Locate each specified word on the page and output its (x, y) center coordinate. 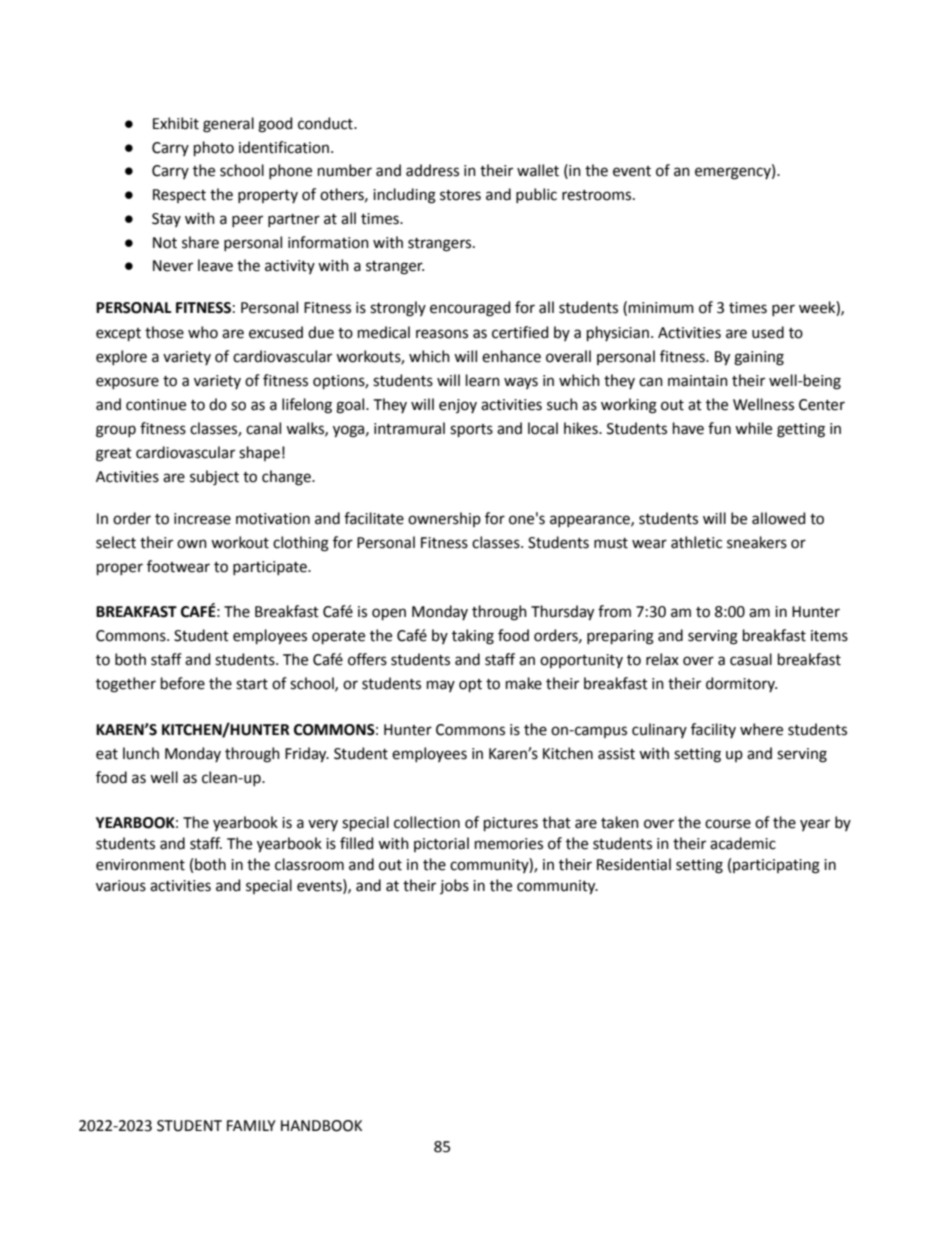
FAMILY (251, 1125)
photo (214, 148)
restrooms (598, 195)
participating (776, 866)
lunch (141, 753)
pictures (511, 824)
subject (214, 478)
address (432, 170)
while (753, 428)
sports (471, 430)
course (728, 824)
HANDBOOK (321, 1126)
